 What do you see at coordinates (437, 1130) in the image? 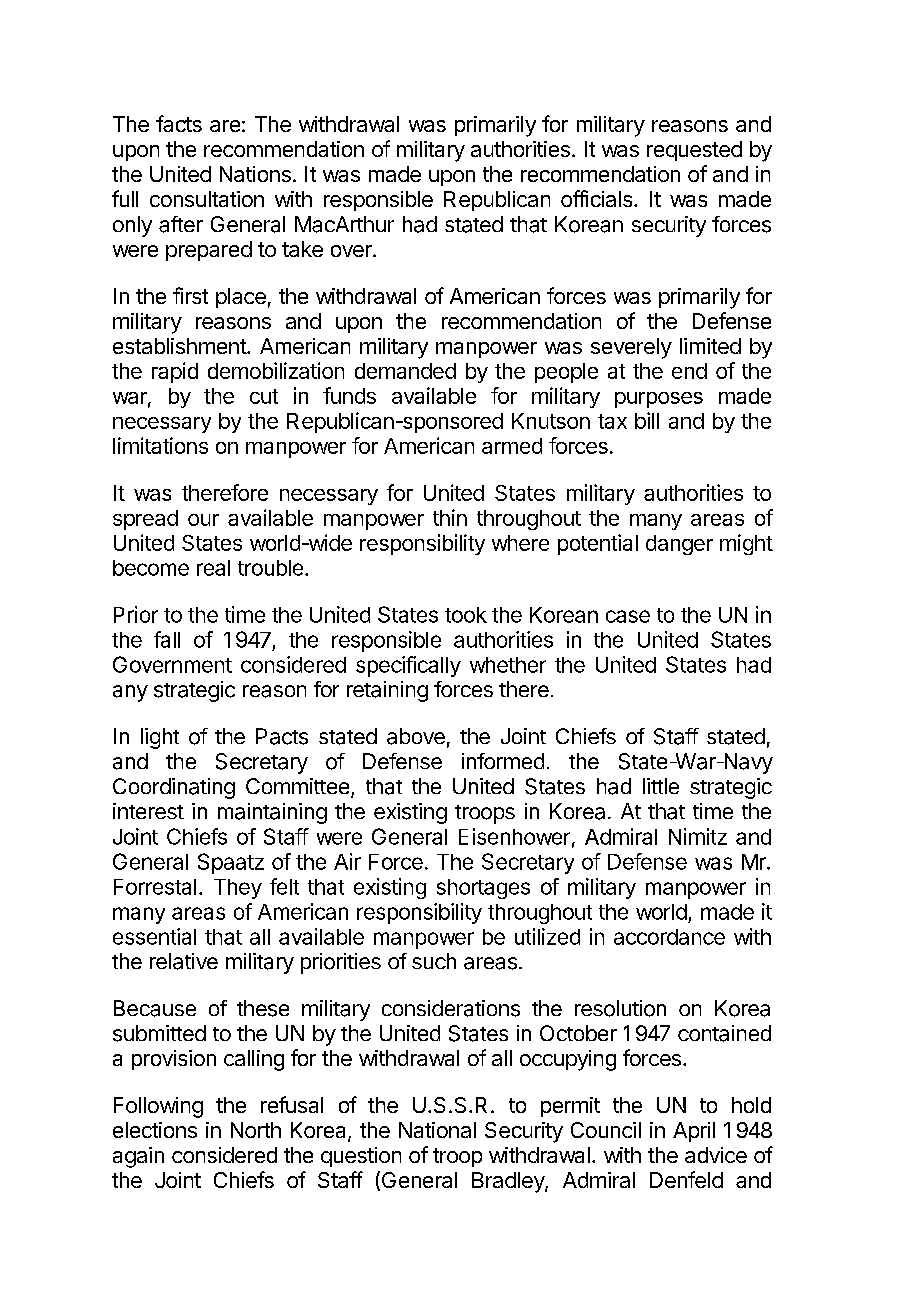
I see `National` at bounding box center [437, 1130].
